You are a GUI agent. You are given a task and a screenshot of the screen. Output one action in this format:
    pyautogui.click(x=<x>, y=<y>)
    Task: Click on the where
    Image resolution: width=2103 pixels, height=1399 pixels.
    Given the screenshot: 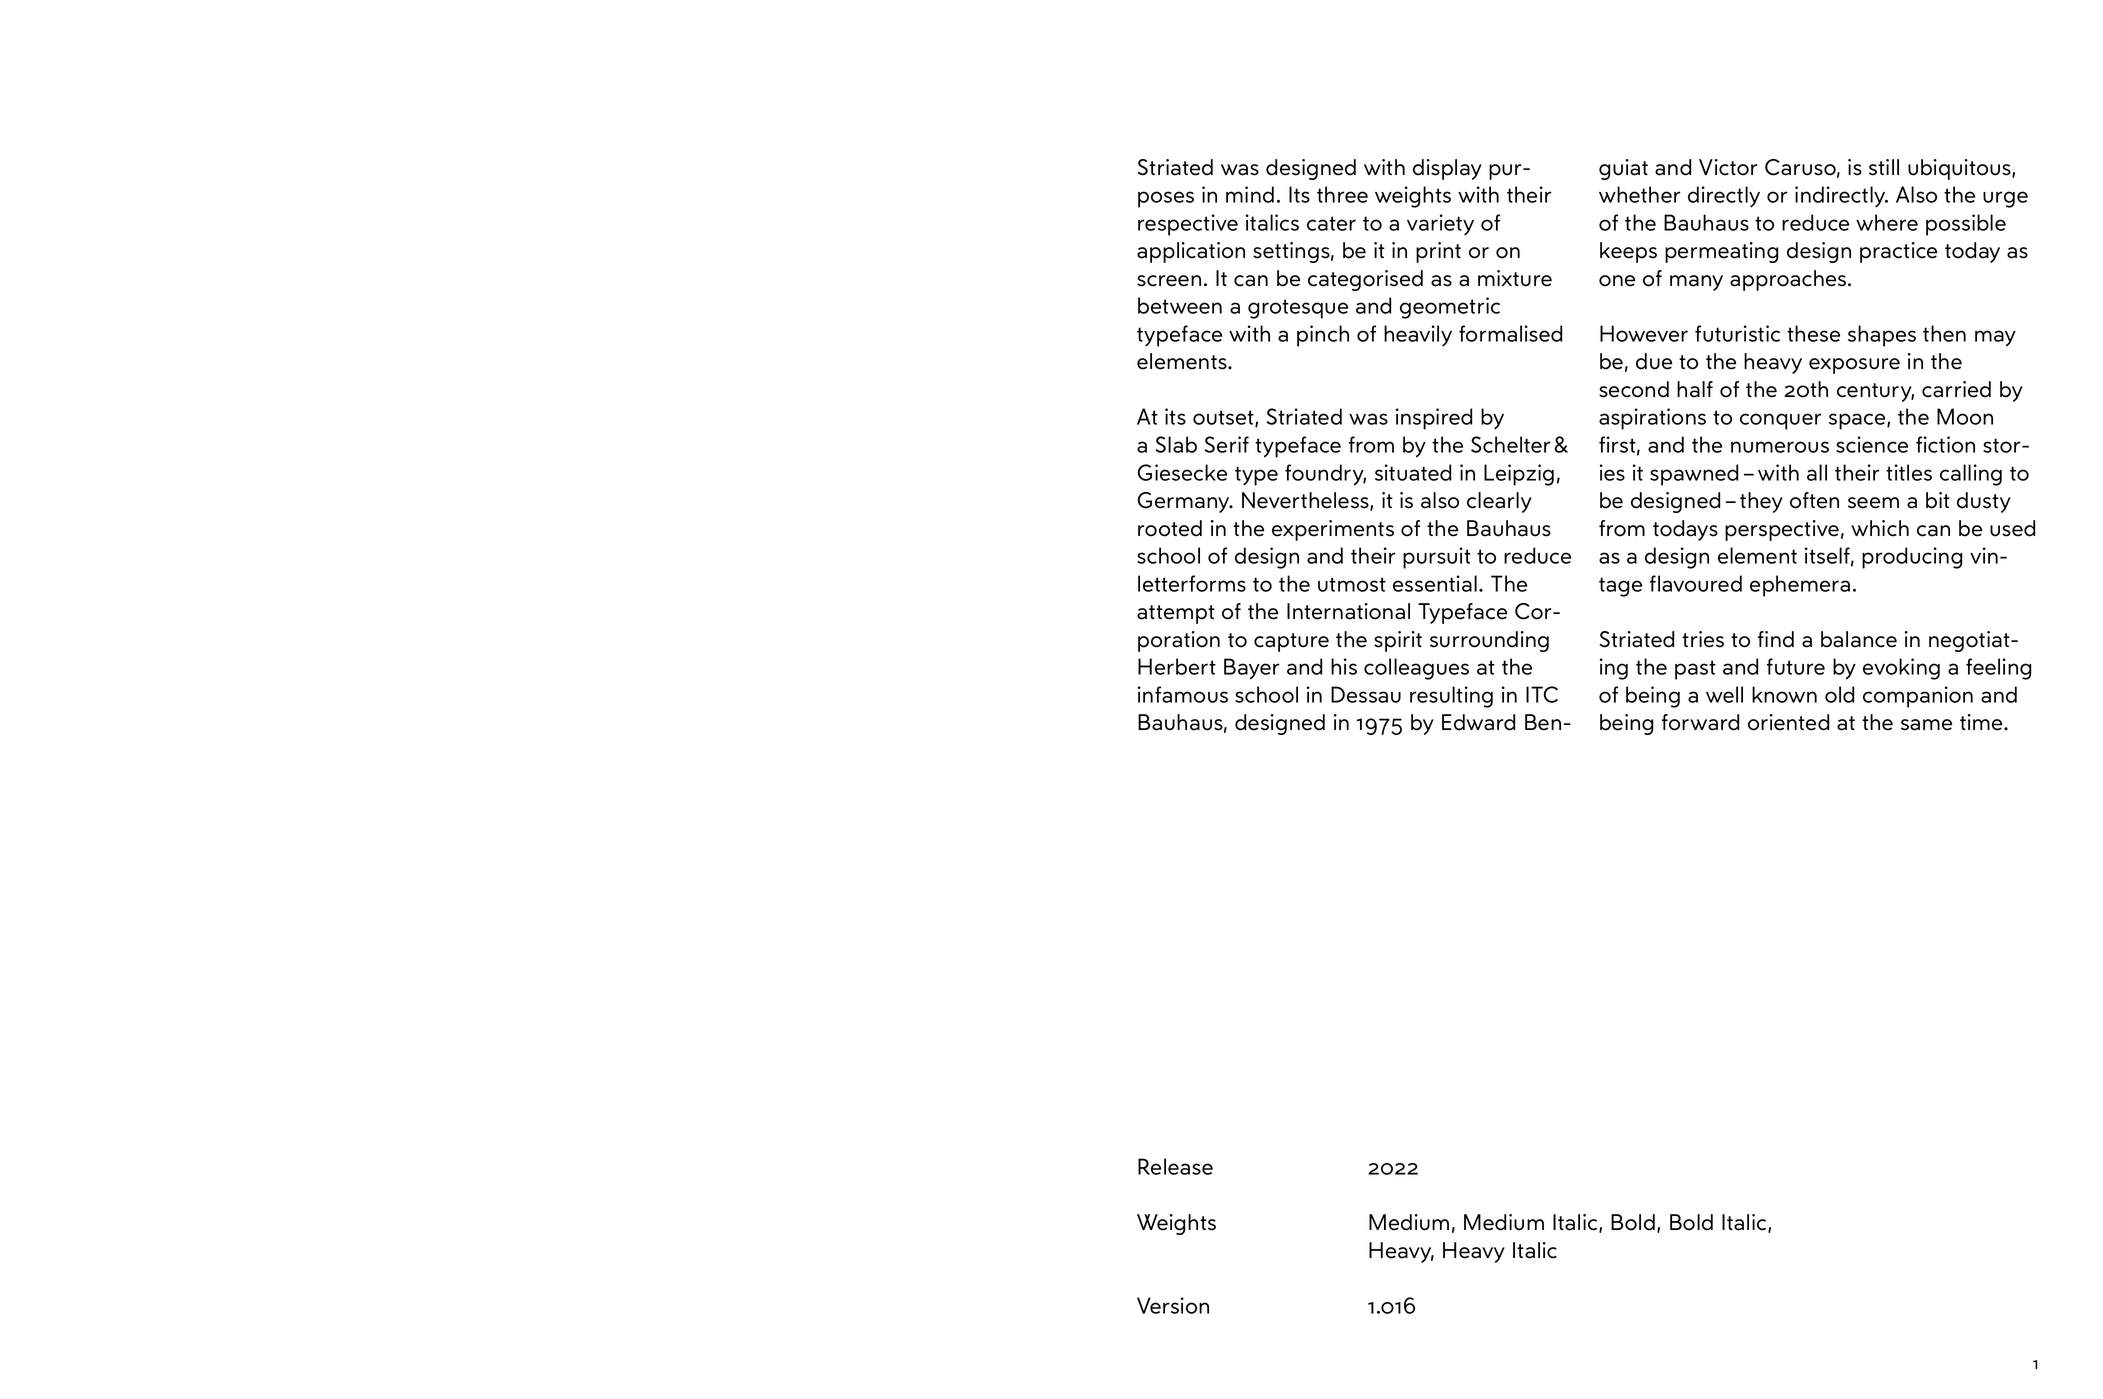 What is the action you would take?
    pyautogui.click(x=1887, y=222)
